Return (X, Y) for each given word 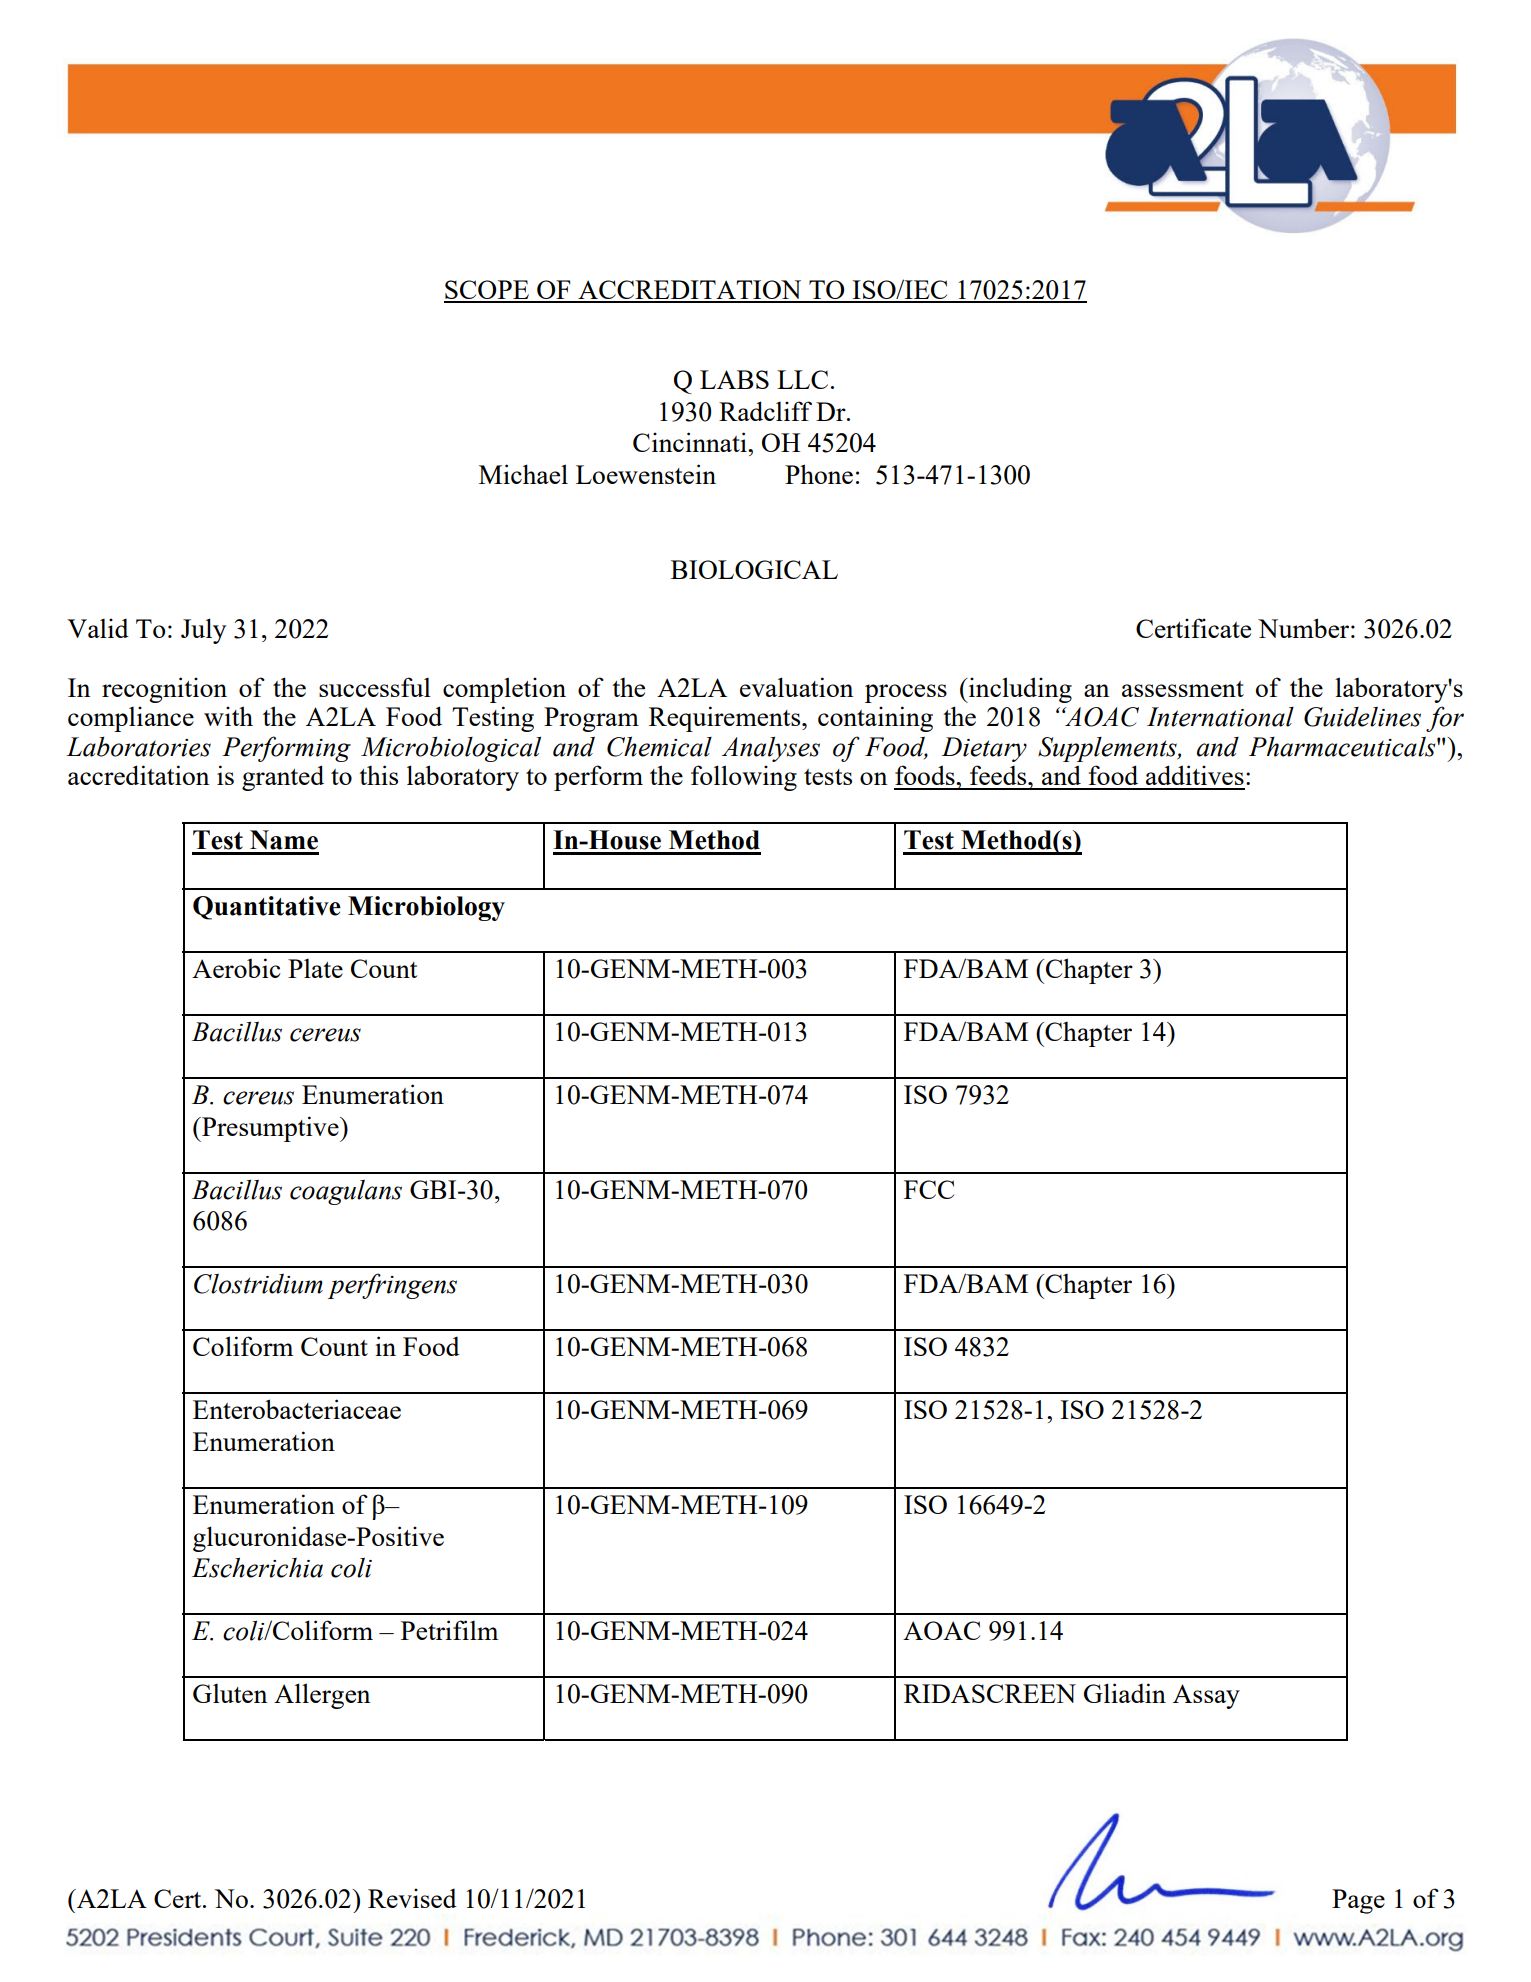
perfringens (392, 1286)
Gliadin (1125, 1693)
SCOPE (487, 291)
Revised (412, 1898)
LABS (734, 379)
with (228, 716)
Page (1358, 1901)
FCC (929, 1189)
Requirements (726, 719)
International (1220, 717)
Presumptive (270, 1129)
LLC (802, 379)
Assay (1206, 1696)
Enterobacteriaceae (297, 1409)
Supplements (1108, 749)
